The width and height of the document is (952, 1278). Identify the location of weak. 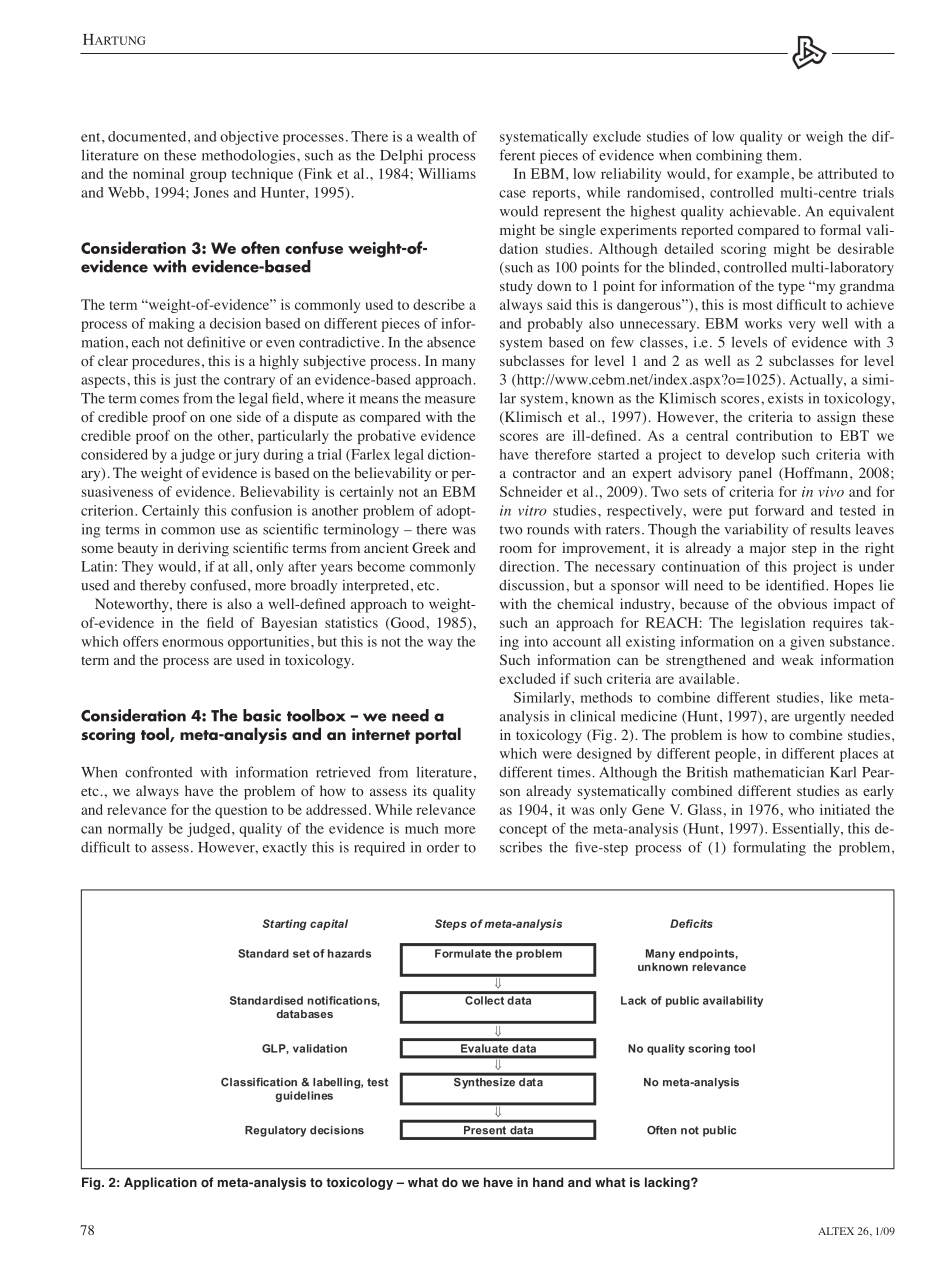
(797, 659).
